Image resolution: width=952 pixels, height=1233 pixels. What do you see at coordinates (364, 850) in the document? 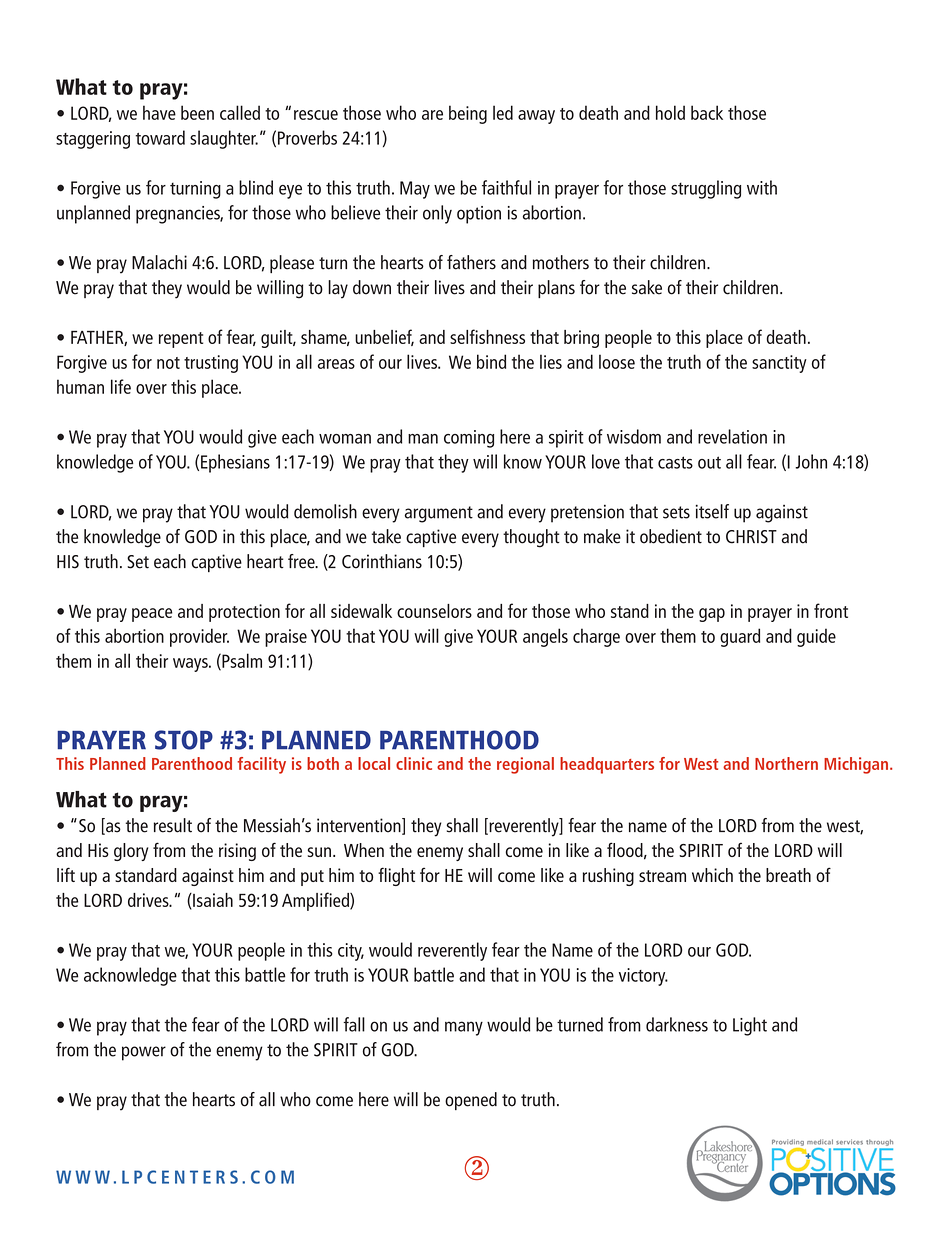
I see `When` at bounding box center [364, 850].
